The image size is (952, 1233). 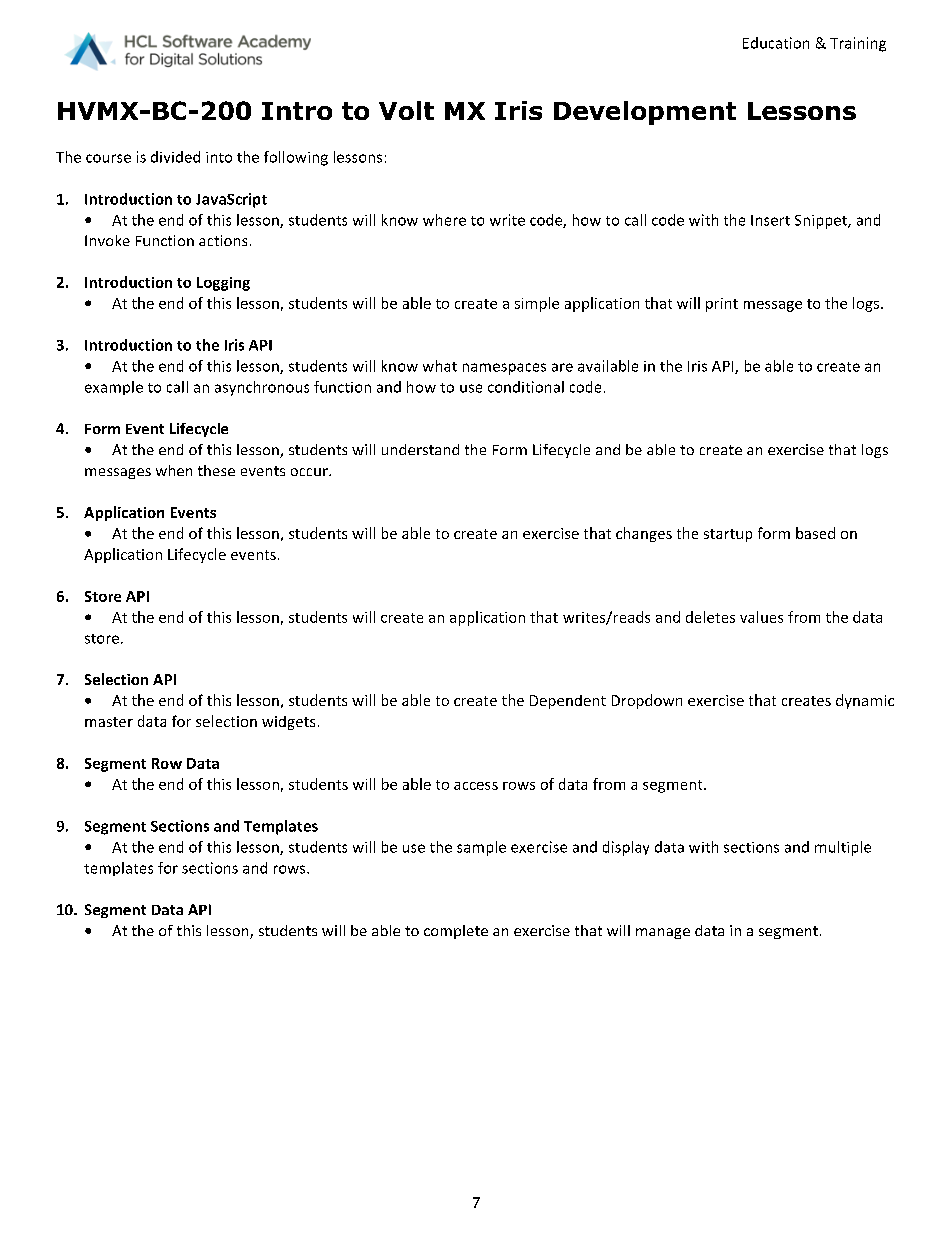 What do you see at coordinates (776, 43) in the screenshot?
I see `Education` at bounding box center [776, 43].
